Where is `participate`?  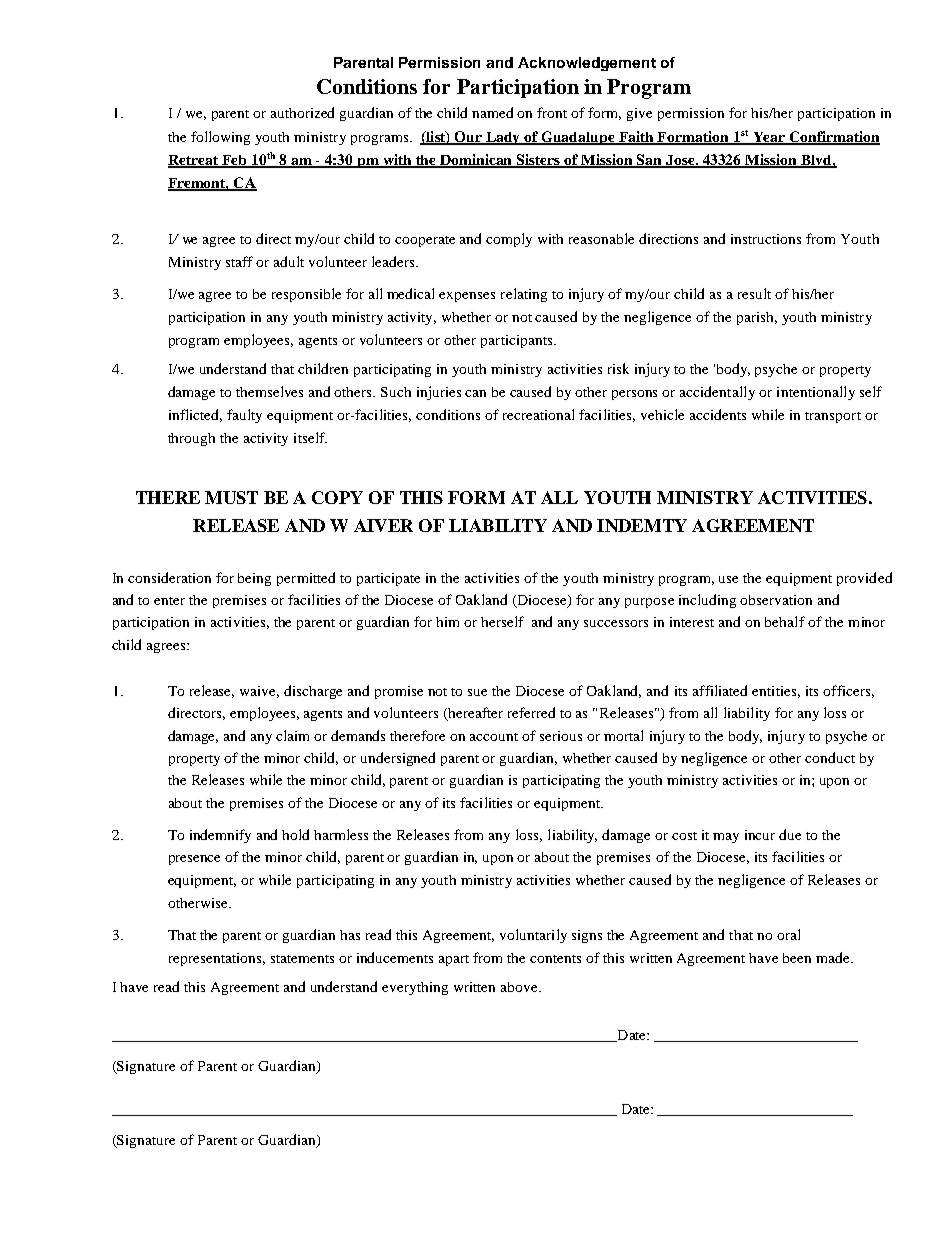 participate is located at coordinates (388, 579).
